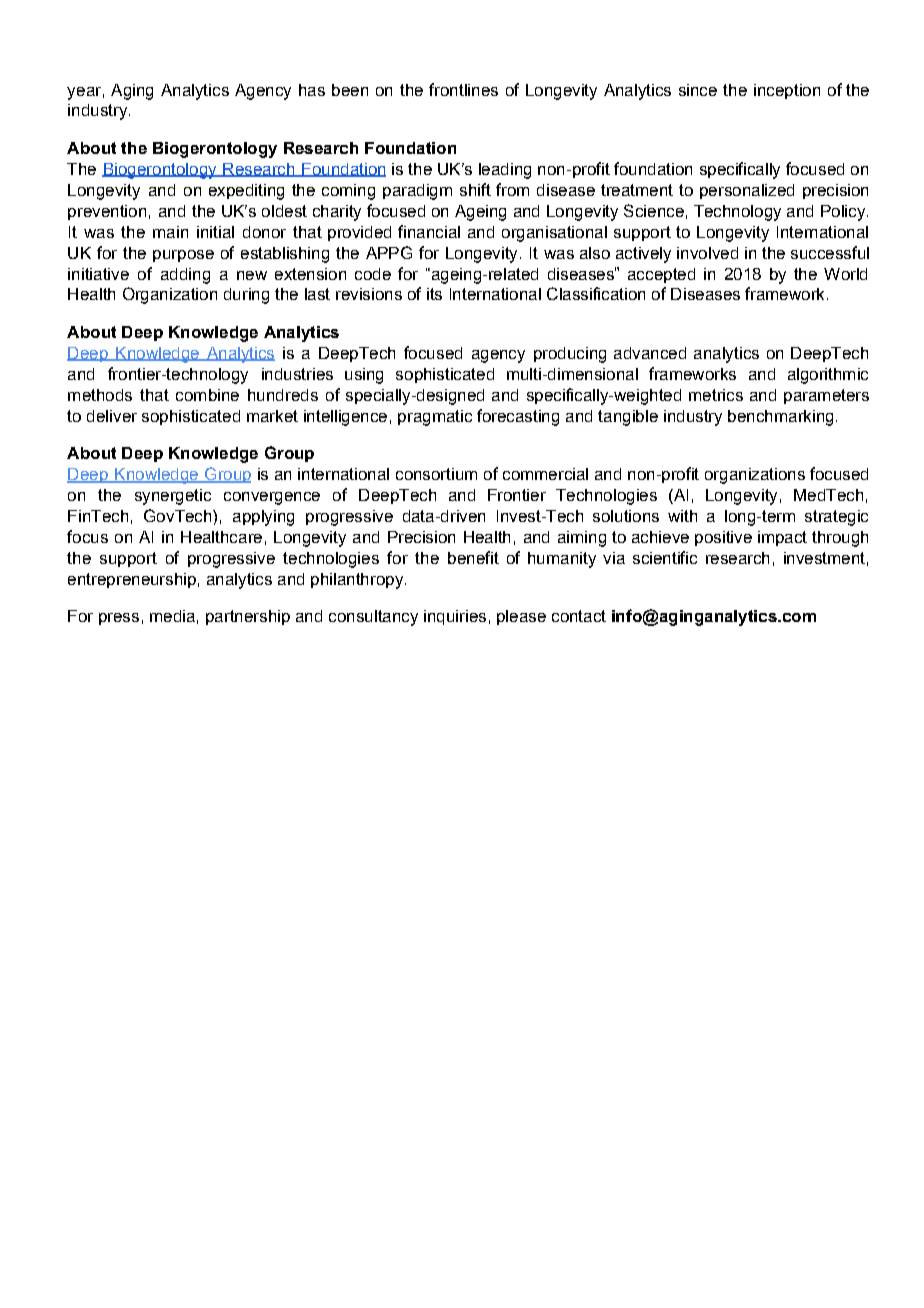  What do you see at coordinates (172, 616) in the image?
I see `media` at bounding box center [172, 616].
